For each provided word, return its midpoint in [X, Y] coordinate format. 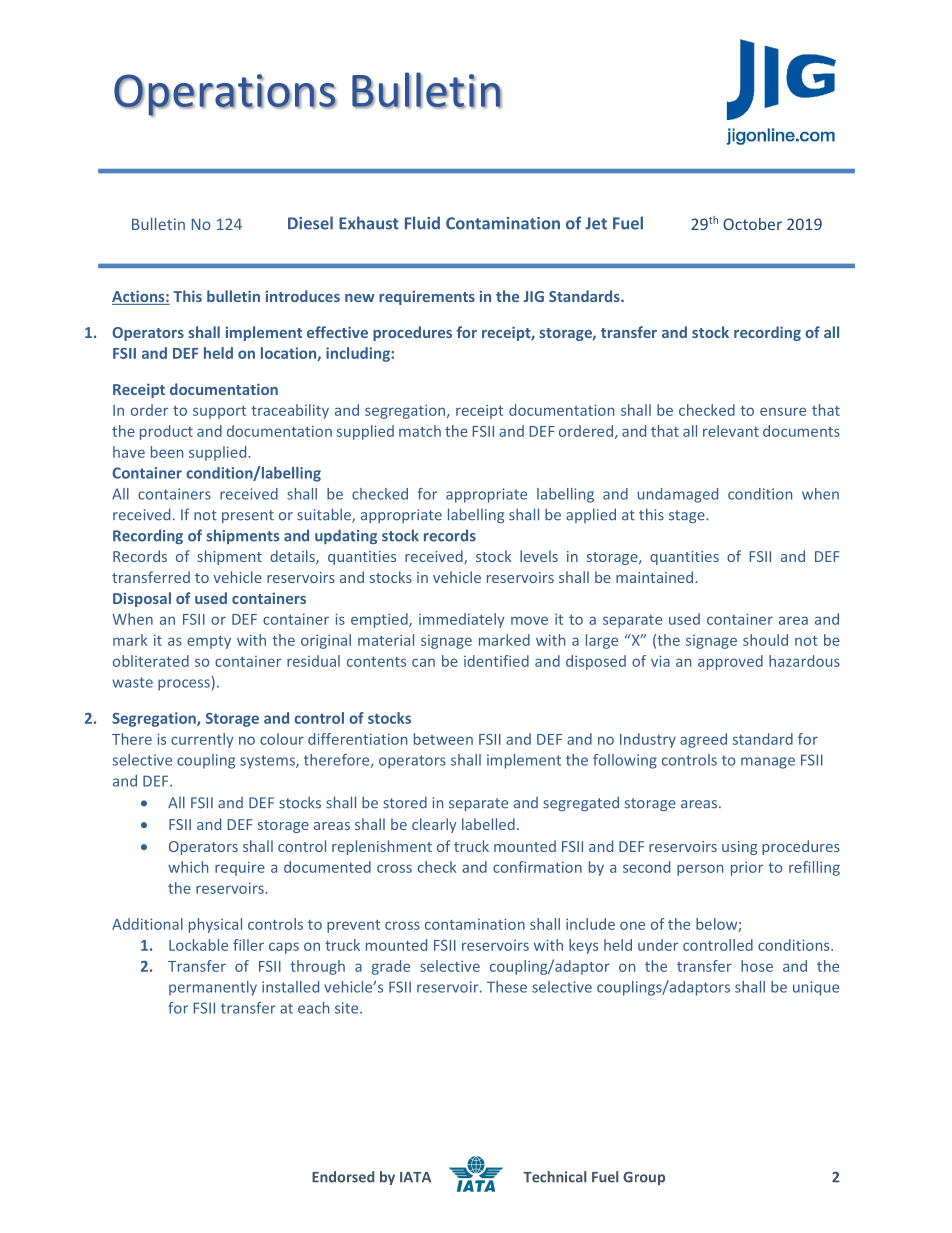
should [765, 640]
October [752, 224]
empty [209, 642]
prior [747, 868]
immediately [462, 620]
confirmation [537, 867]
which [188, 867]
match [420, 431]
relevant [731, 431]
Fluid [422, 223]
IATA [415, 1177]
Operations [225, 95]
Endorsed [343, 1177]
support [219, 412]
